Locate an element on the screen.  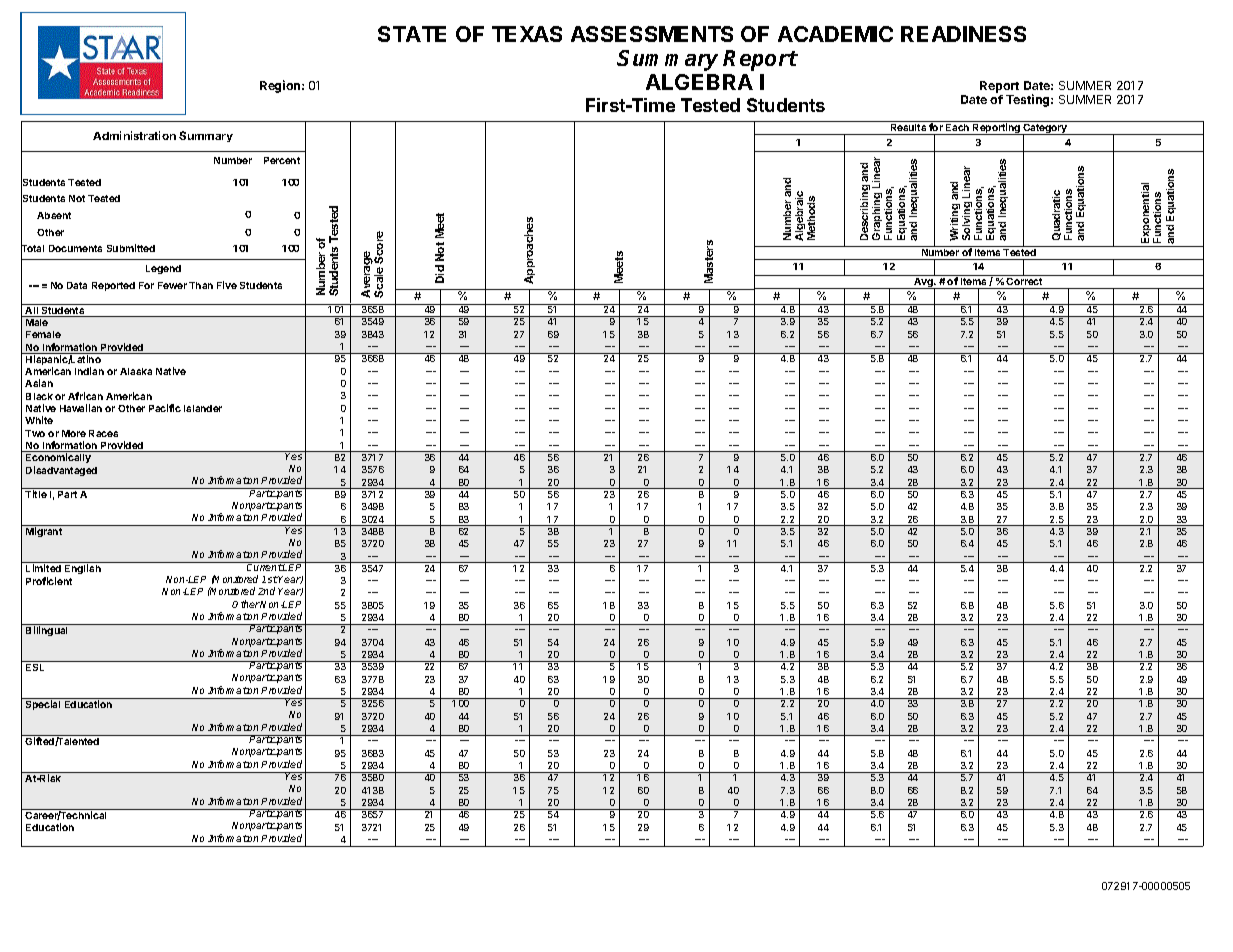
Bilingual is located at coordinates (46, 631).
